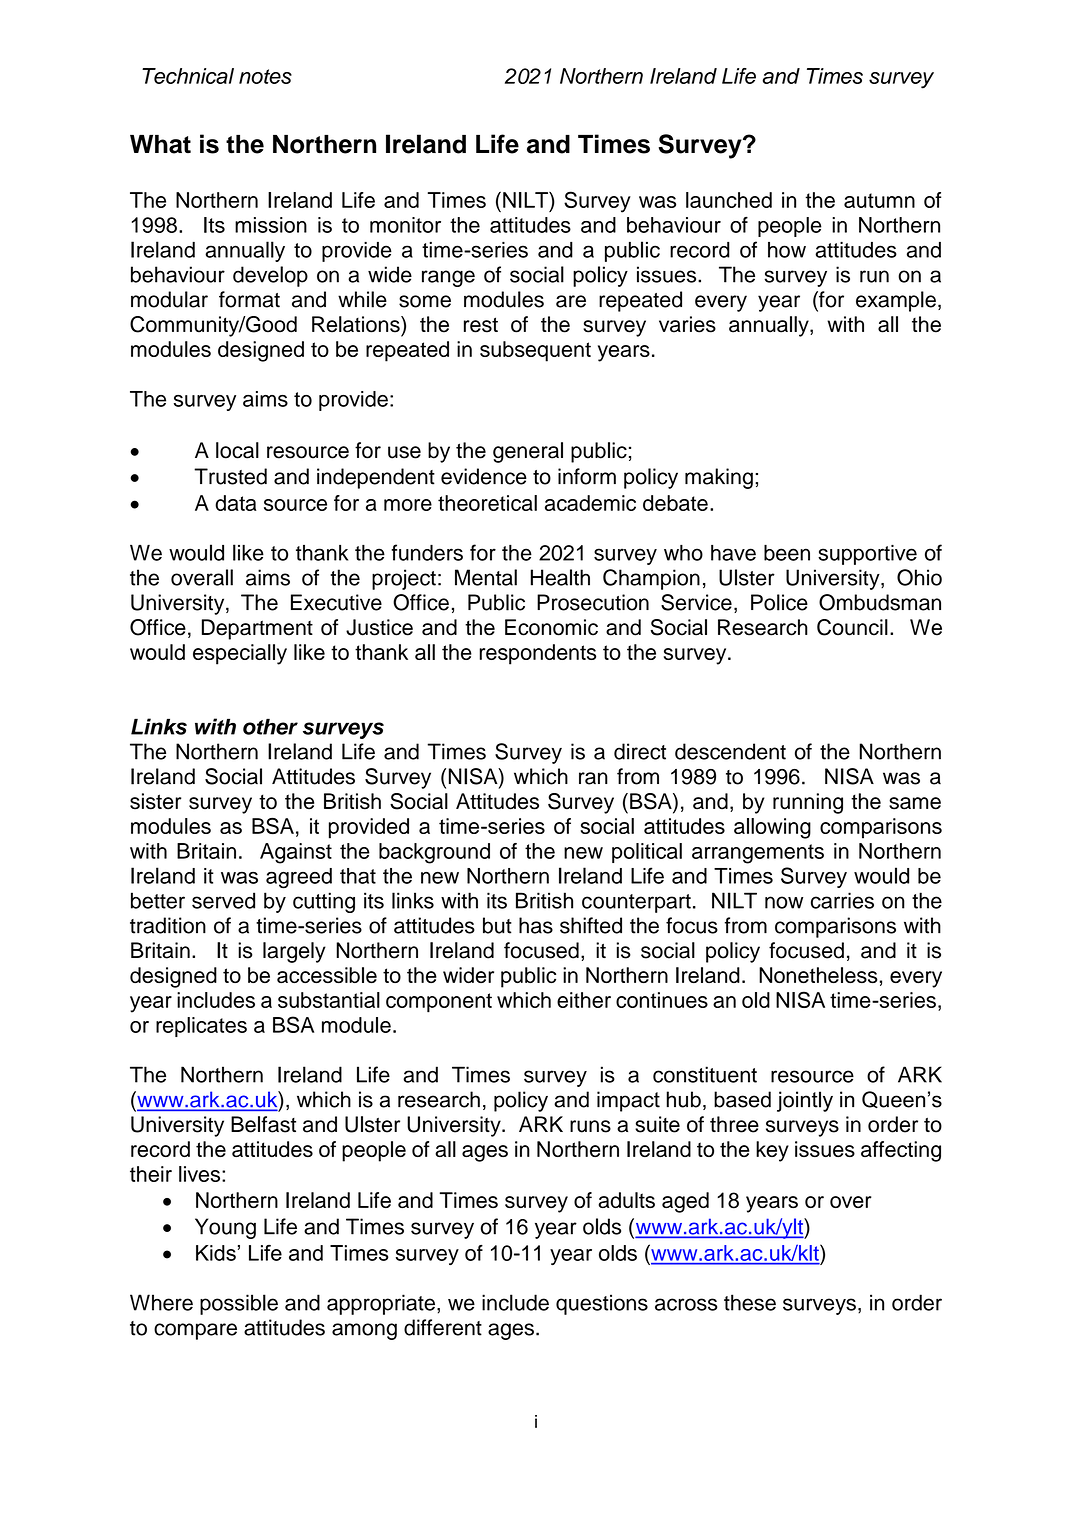 Image resolution: width=1072 pixels, height=1516 pixels. I want to click on notes, so click(265, 76).
